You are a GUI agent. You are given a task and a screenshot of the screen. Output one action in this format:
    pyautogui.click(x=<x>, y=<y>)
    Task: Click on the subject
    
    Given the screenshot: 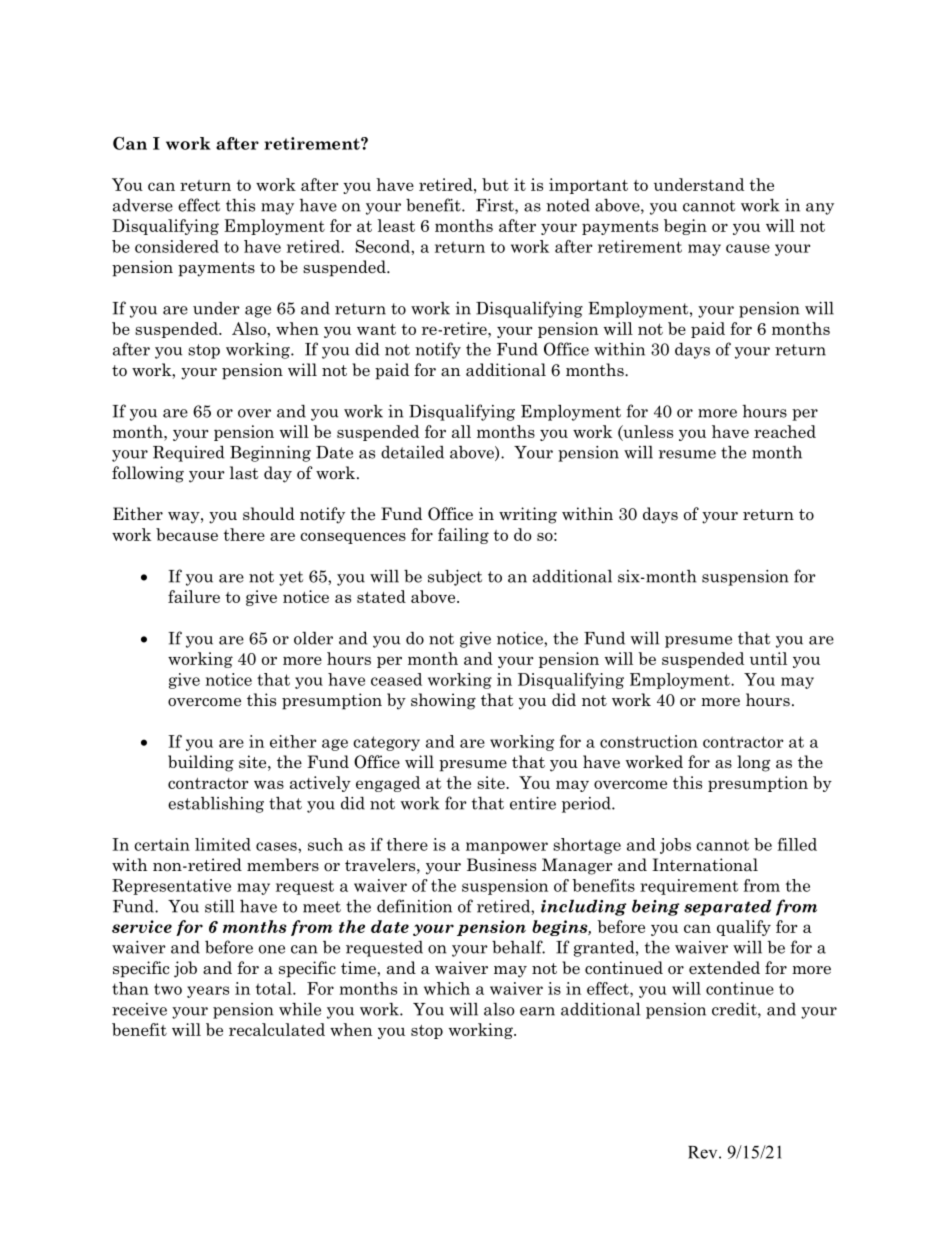 What is the action you would take?
    pyautogui.click(x=455, y=577)
